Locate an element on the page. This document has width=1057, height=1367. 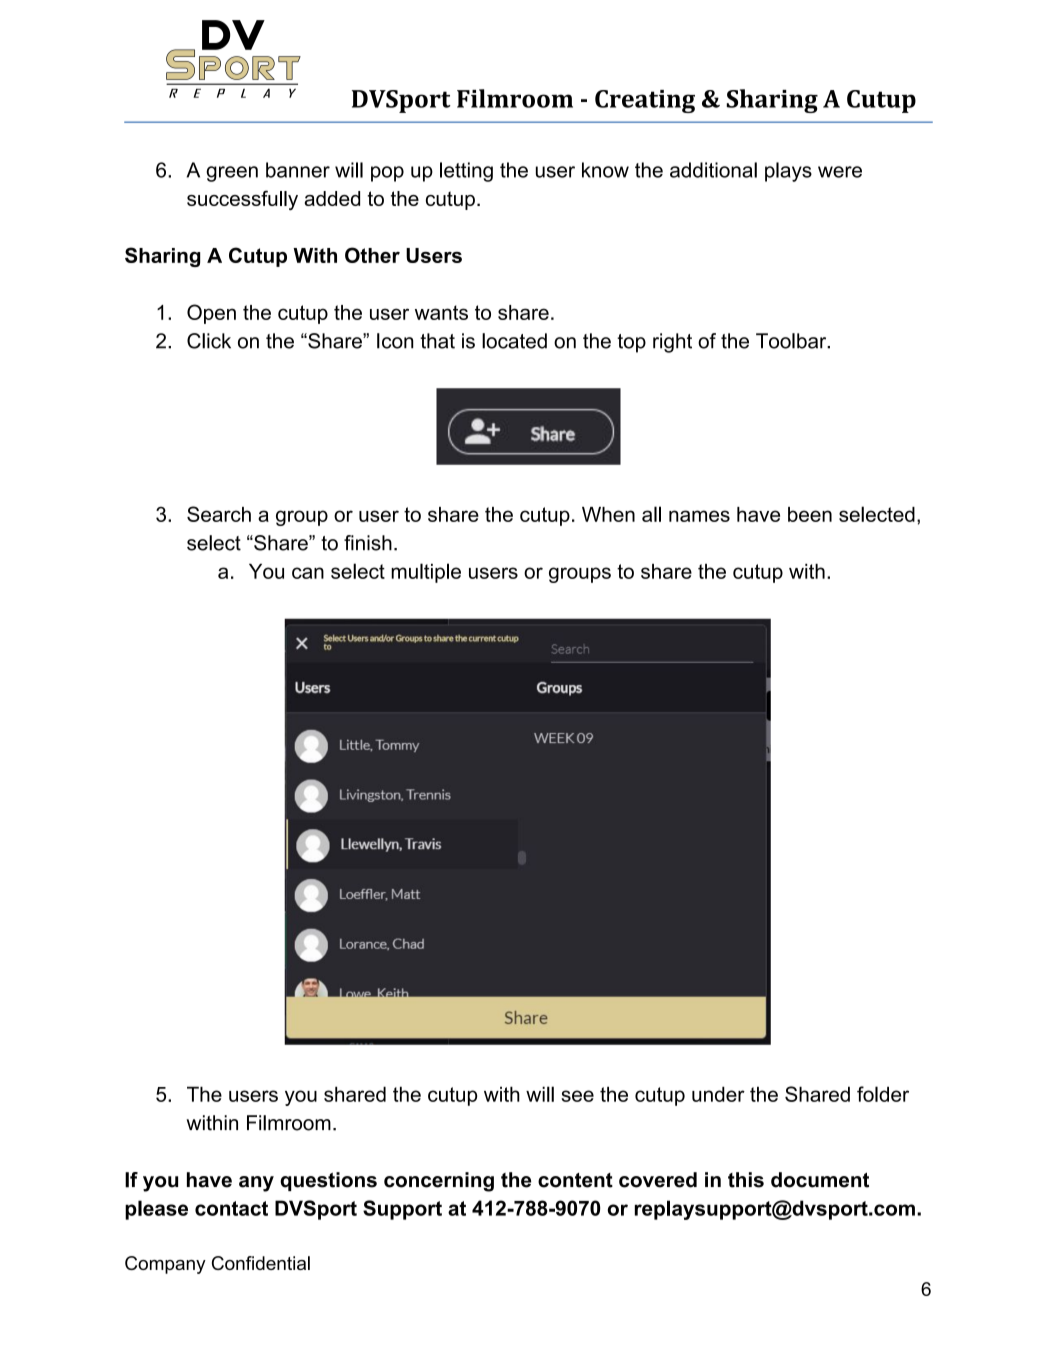
been is located at coordinates (810, 514).
